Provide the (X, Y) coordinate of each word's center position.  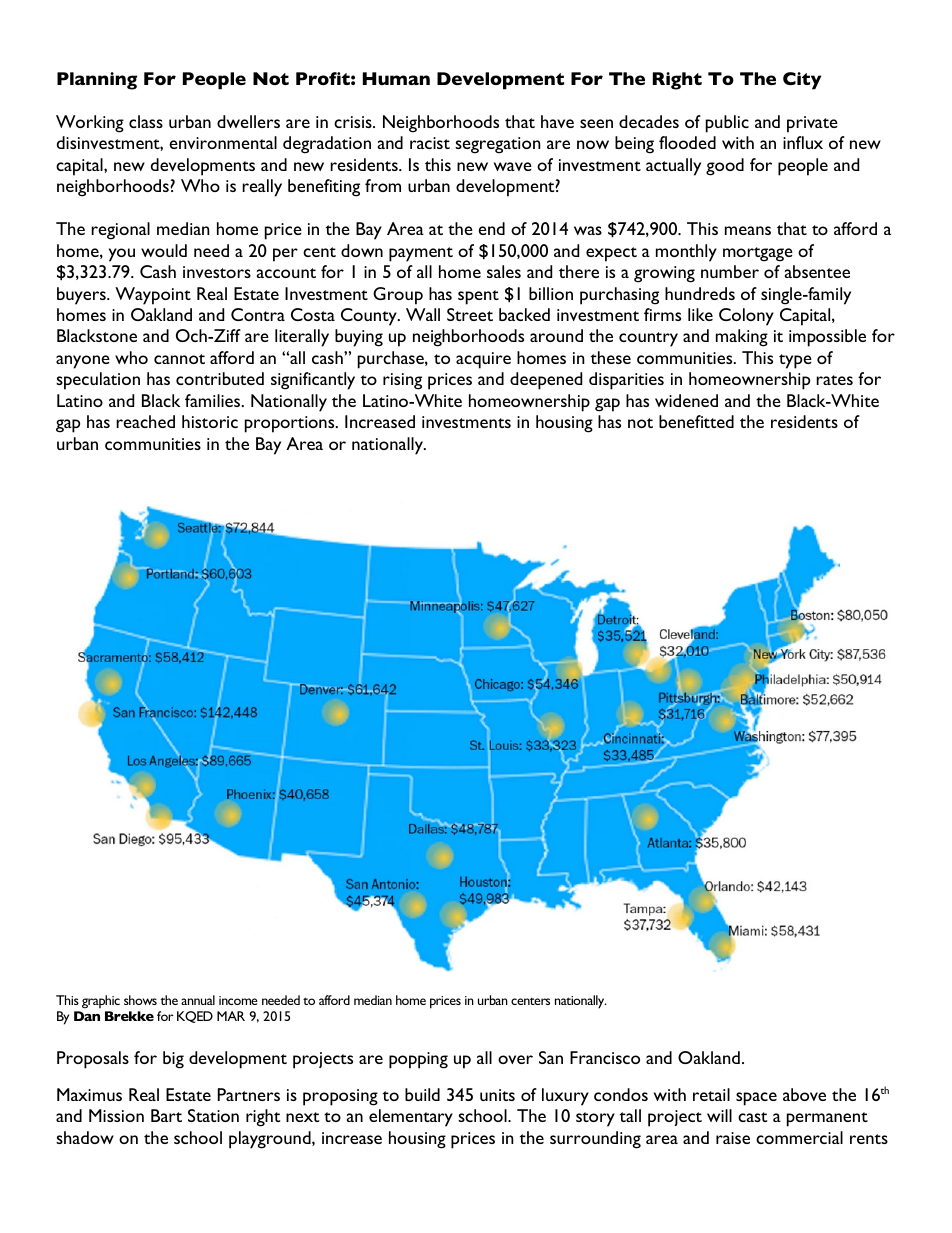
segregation (498, 145)
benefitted (696, 421)
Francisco (605, 1057)
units (497, 1095)
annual (198, 1000)
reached (145, 421)
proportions (291, 424)
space (756, 1099)
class (146, 121)
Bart (166, 1115)
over (515, 1059)
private (812, 124)
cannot (179, 359)
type (795, 361)
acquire (483, 360)
